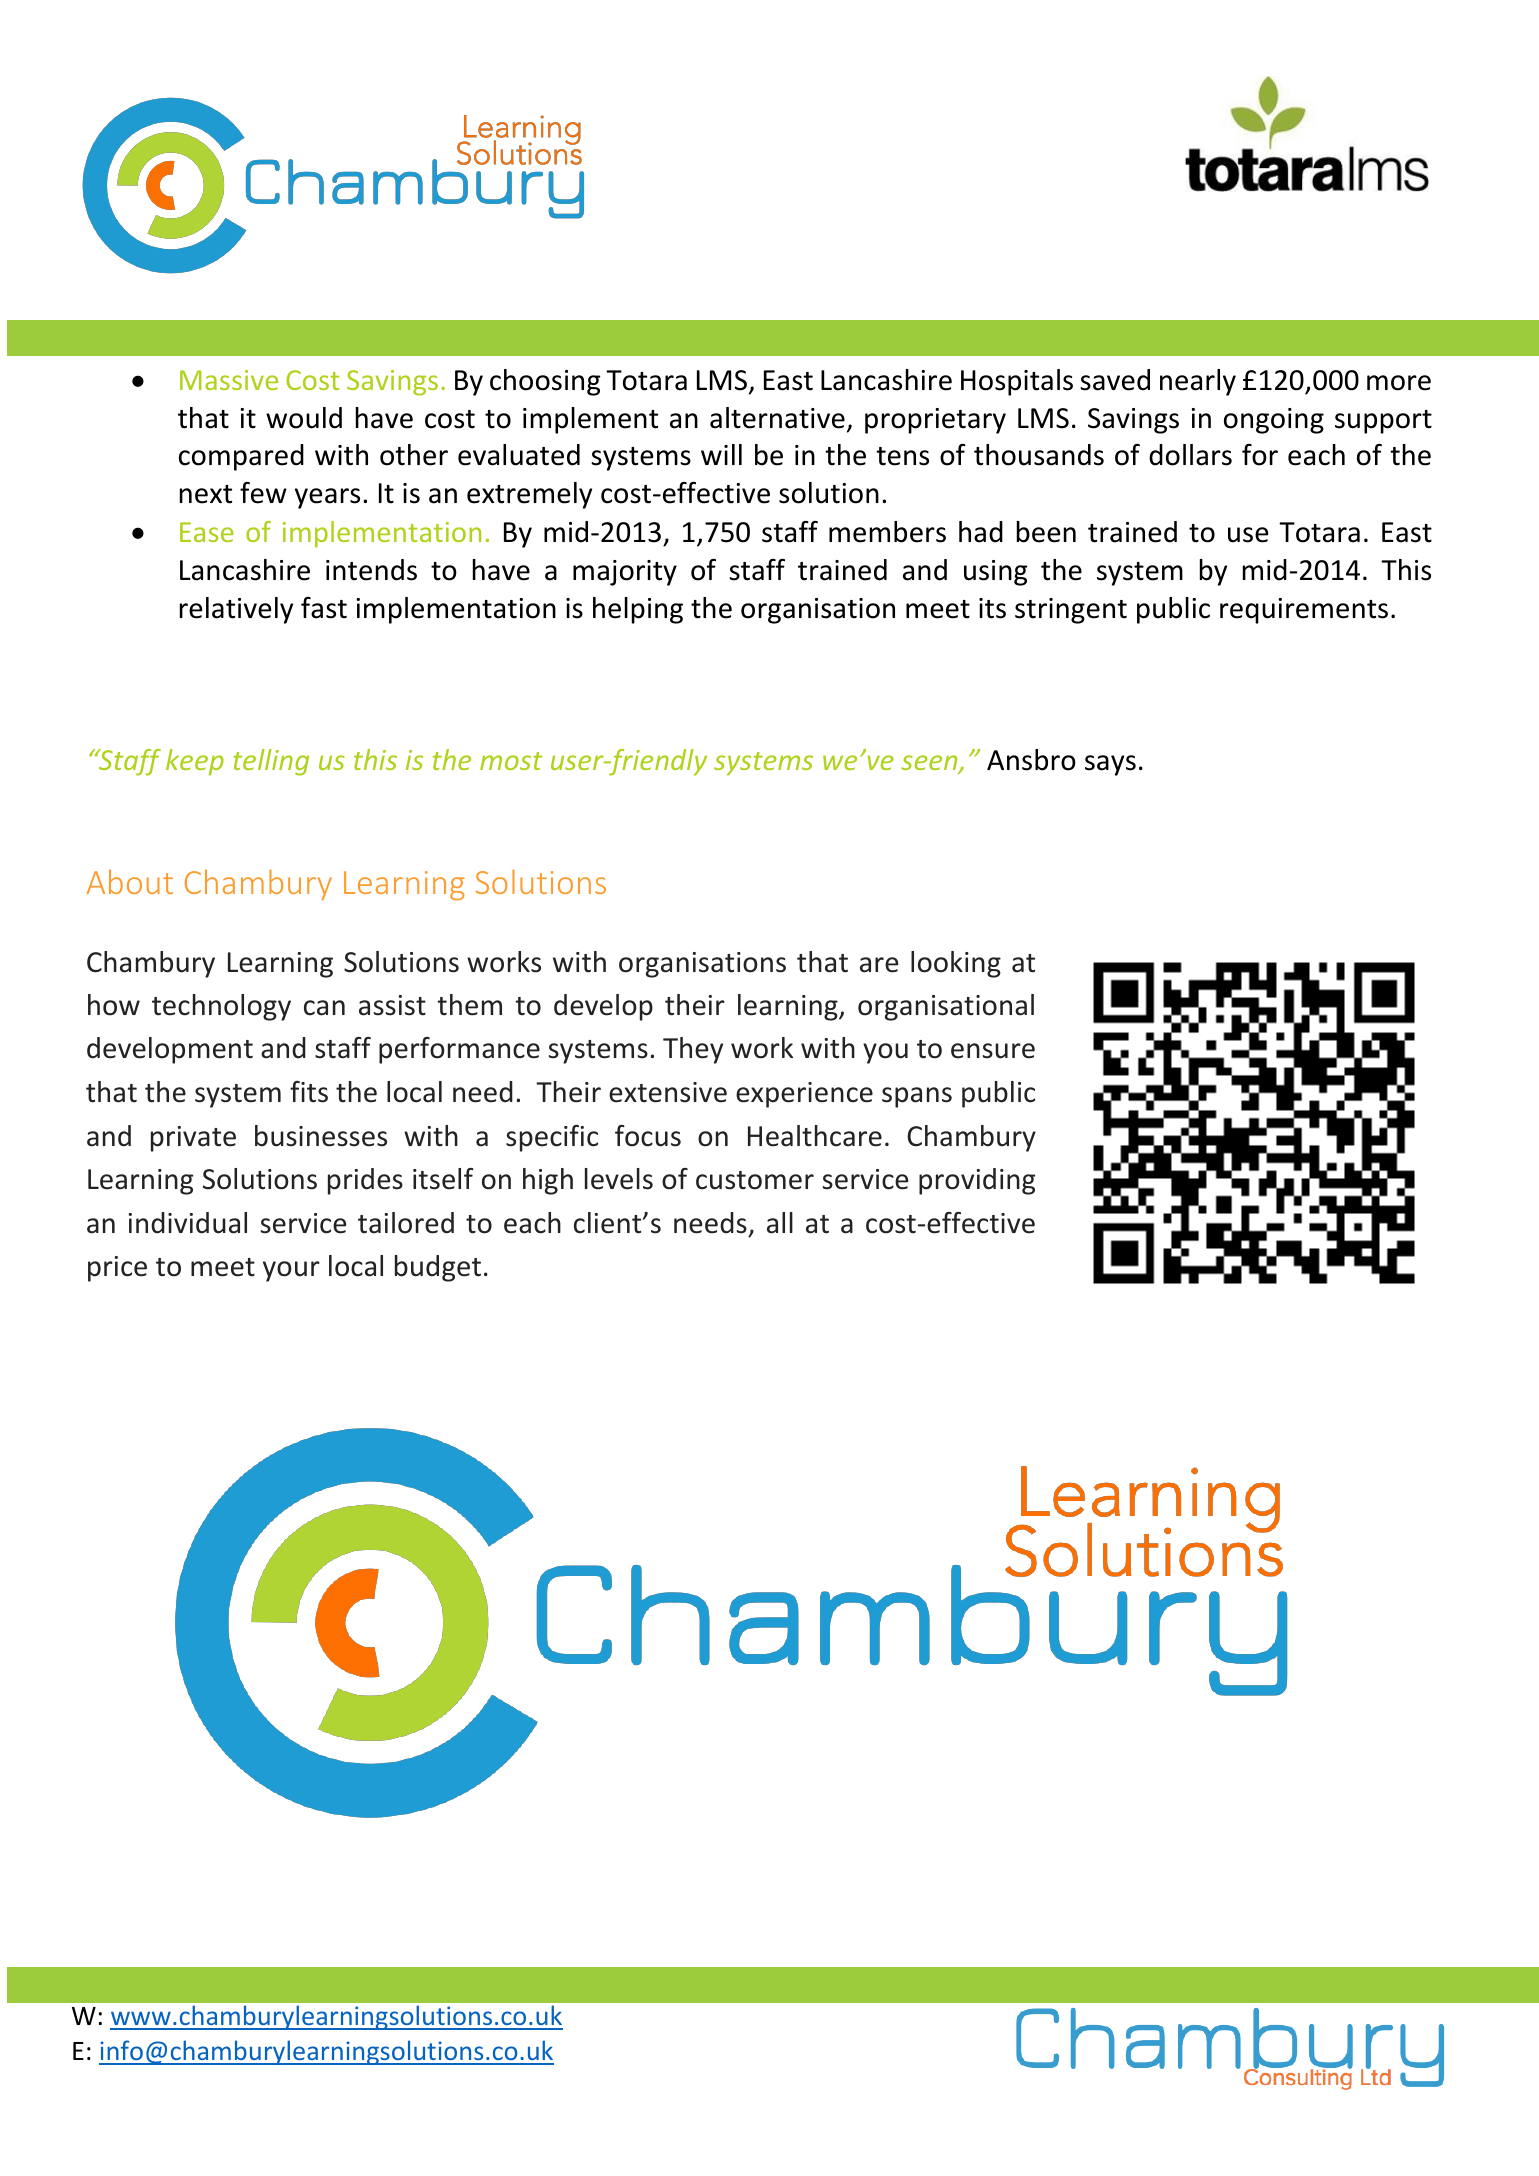  I want to click on ongoing, so click(1274, 421).
